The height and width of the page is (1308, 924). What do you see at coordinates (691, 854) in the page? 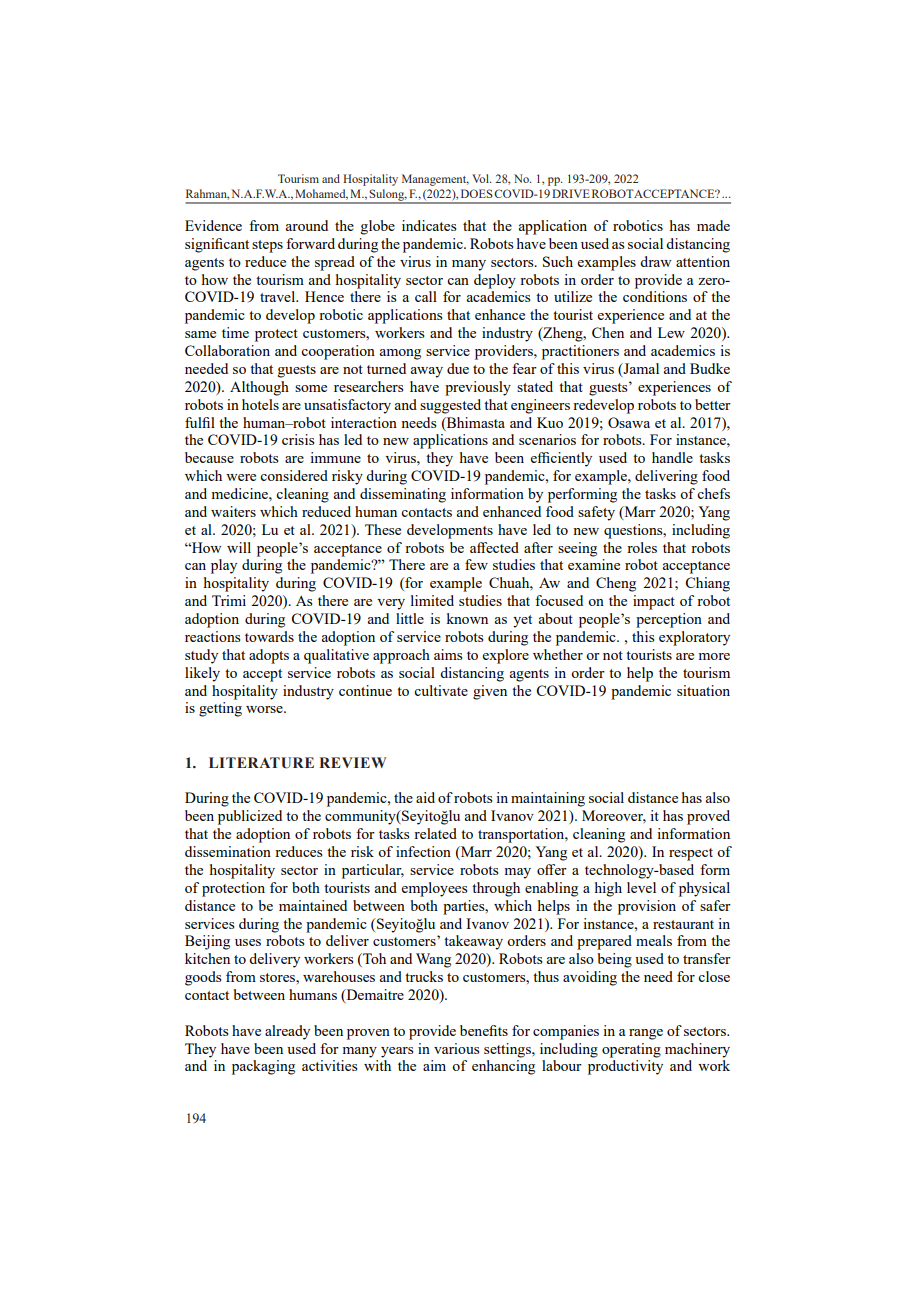
I see `respect` at bounding box center [691, 854].
